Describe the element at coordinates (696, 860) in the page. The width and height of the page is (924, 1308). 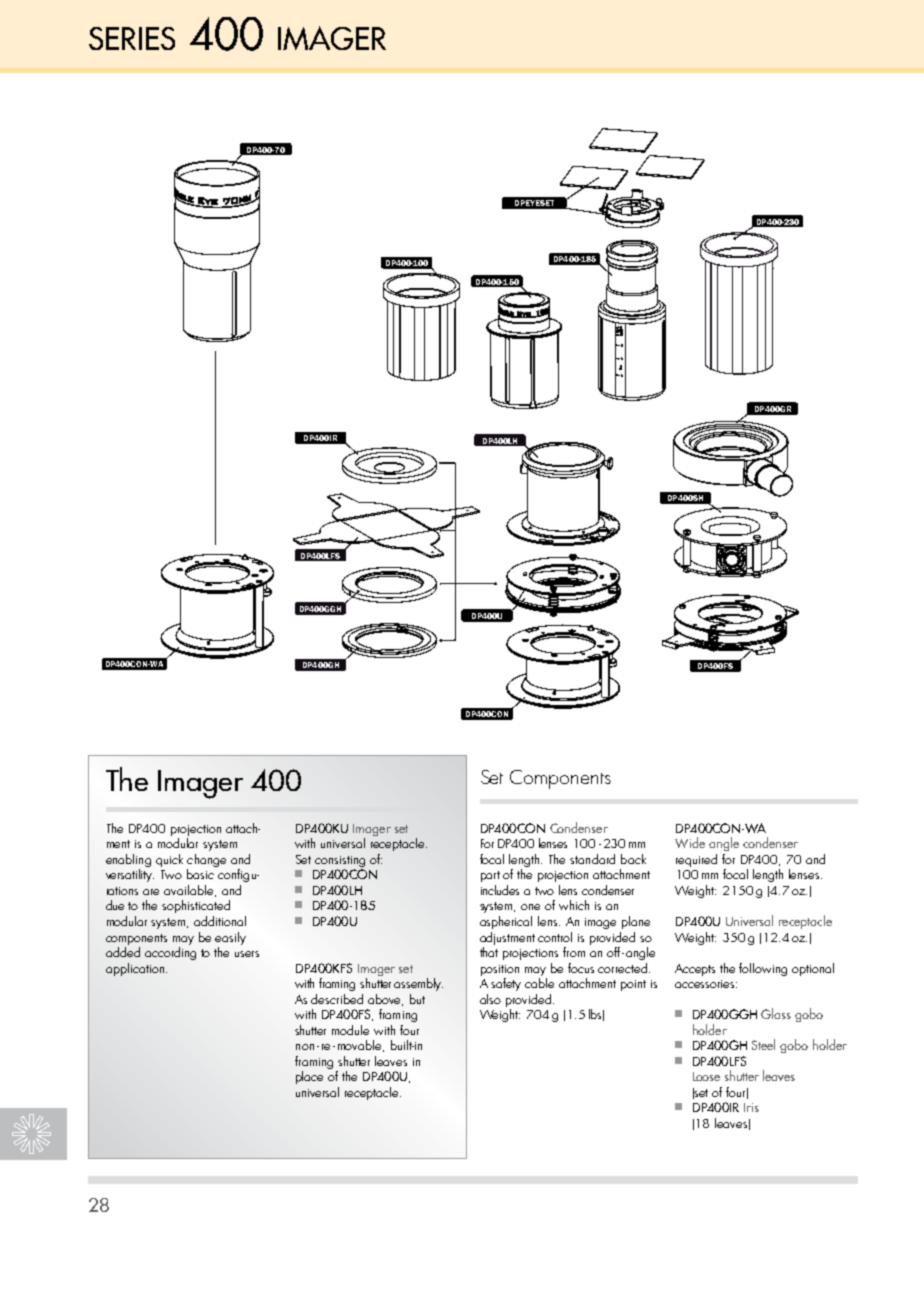
I see `required` at that location.
